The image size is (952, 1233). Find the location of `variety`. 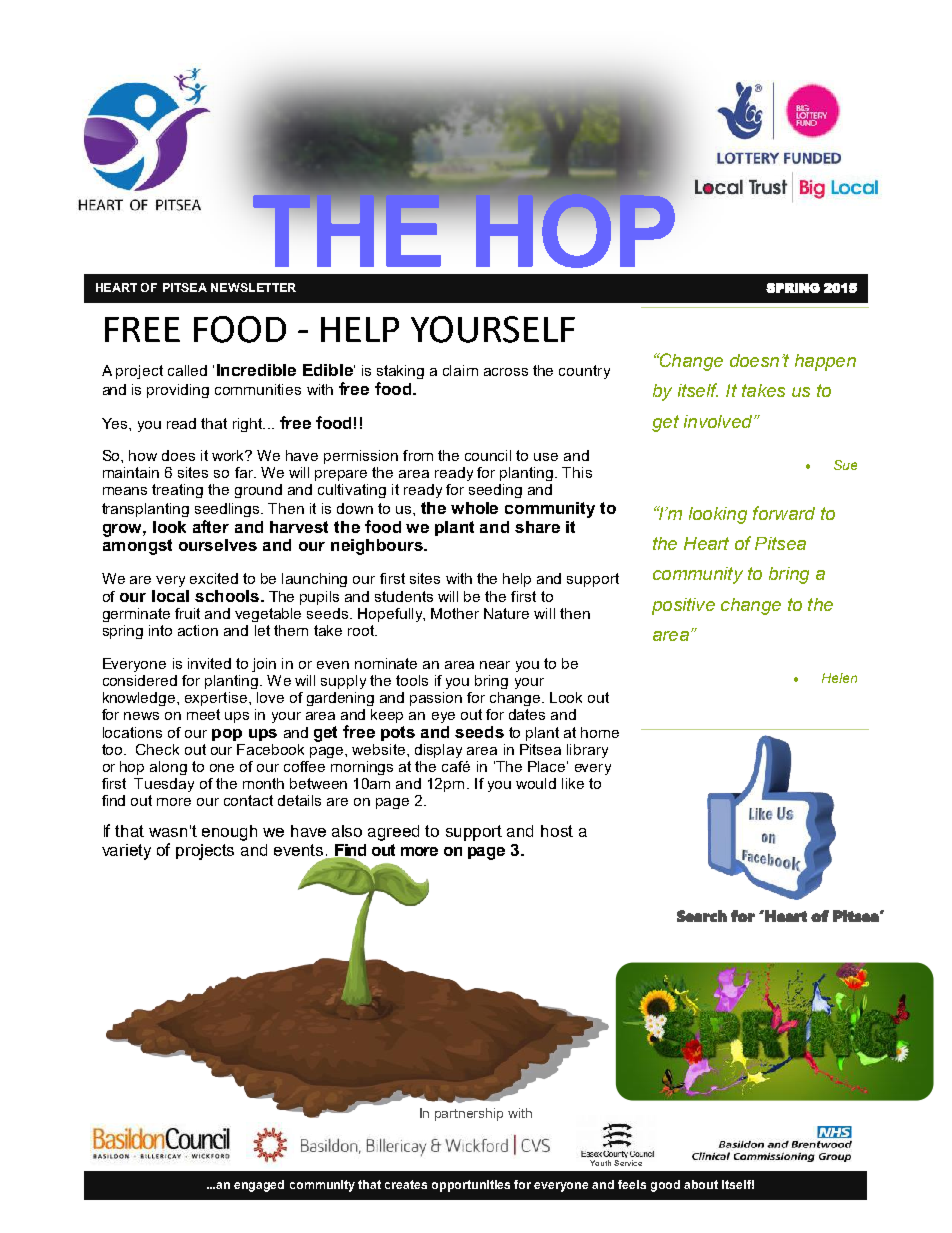

variety is located at coordinates (126, 852).
